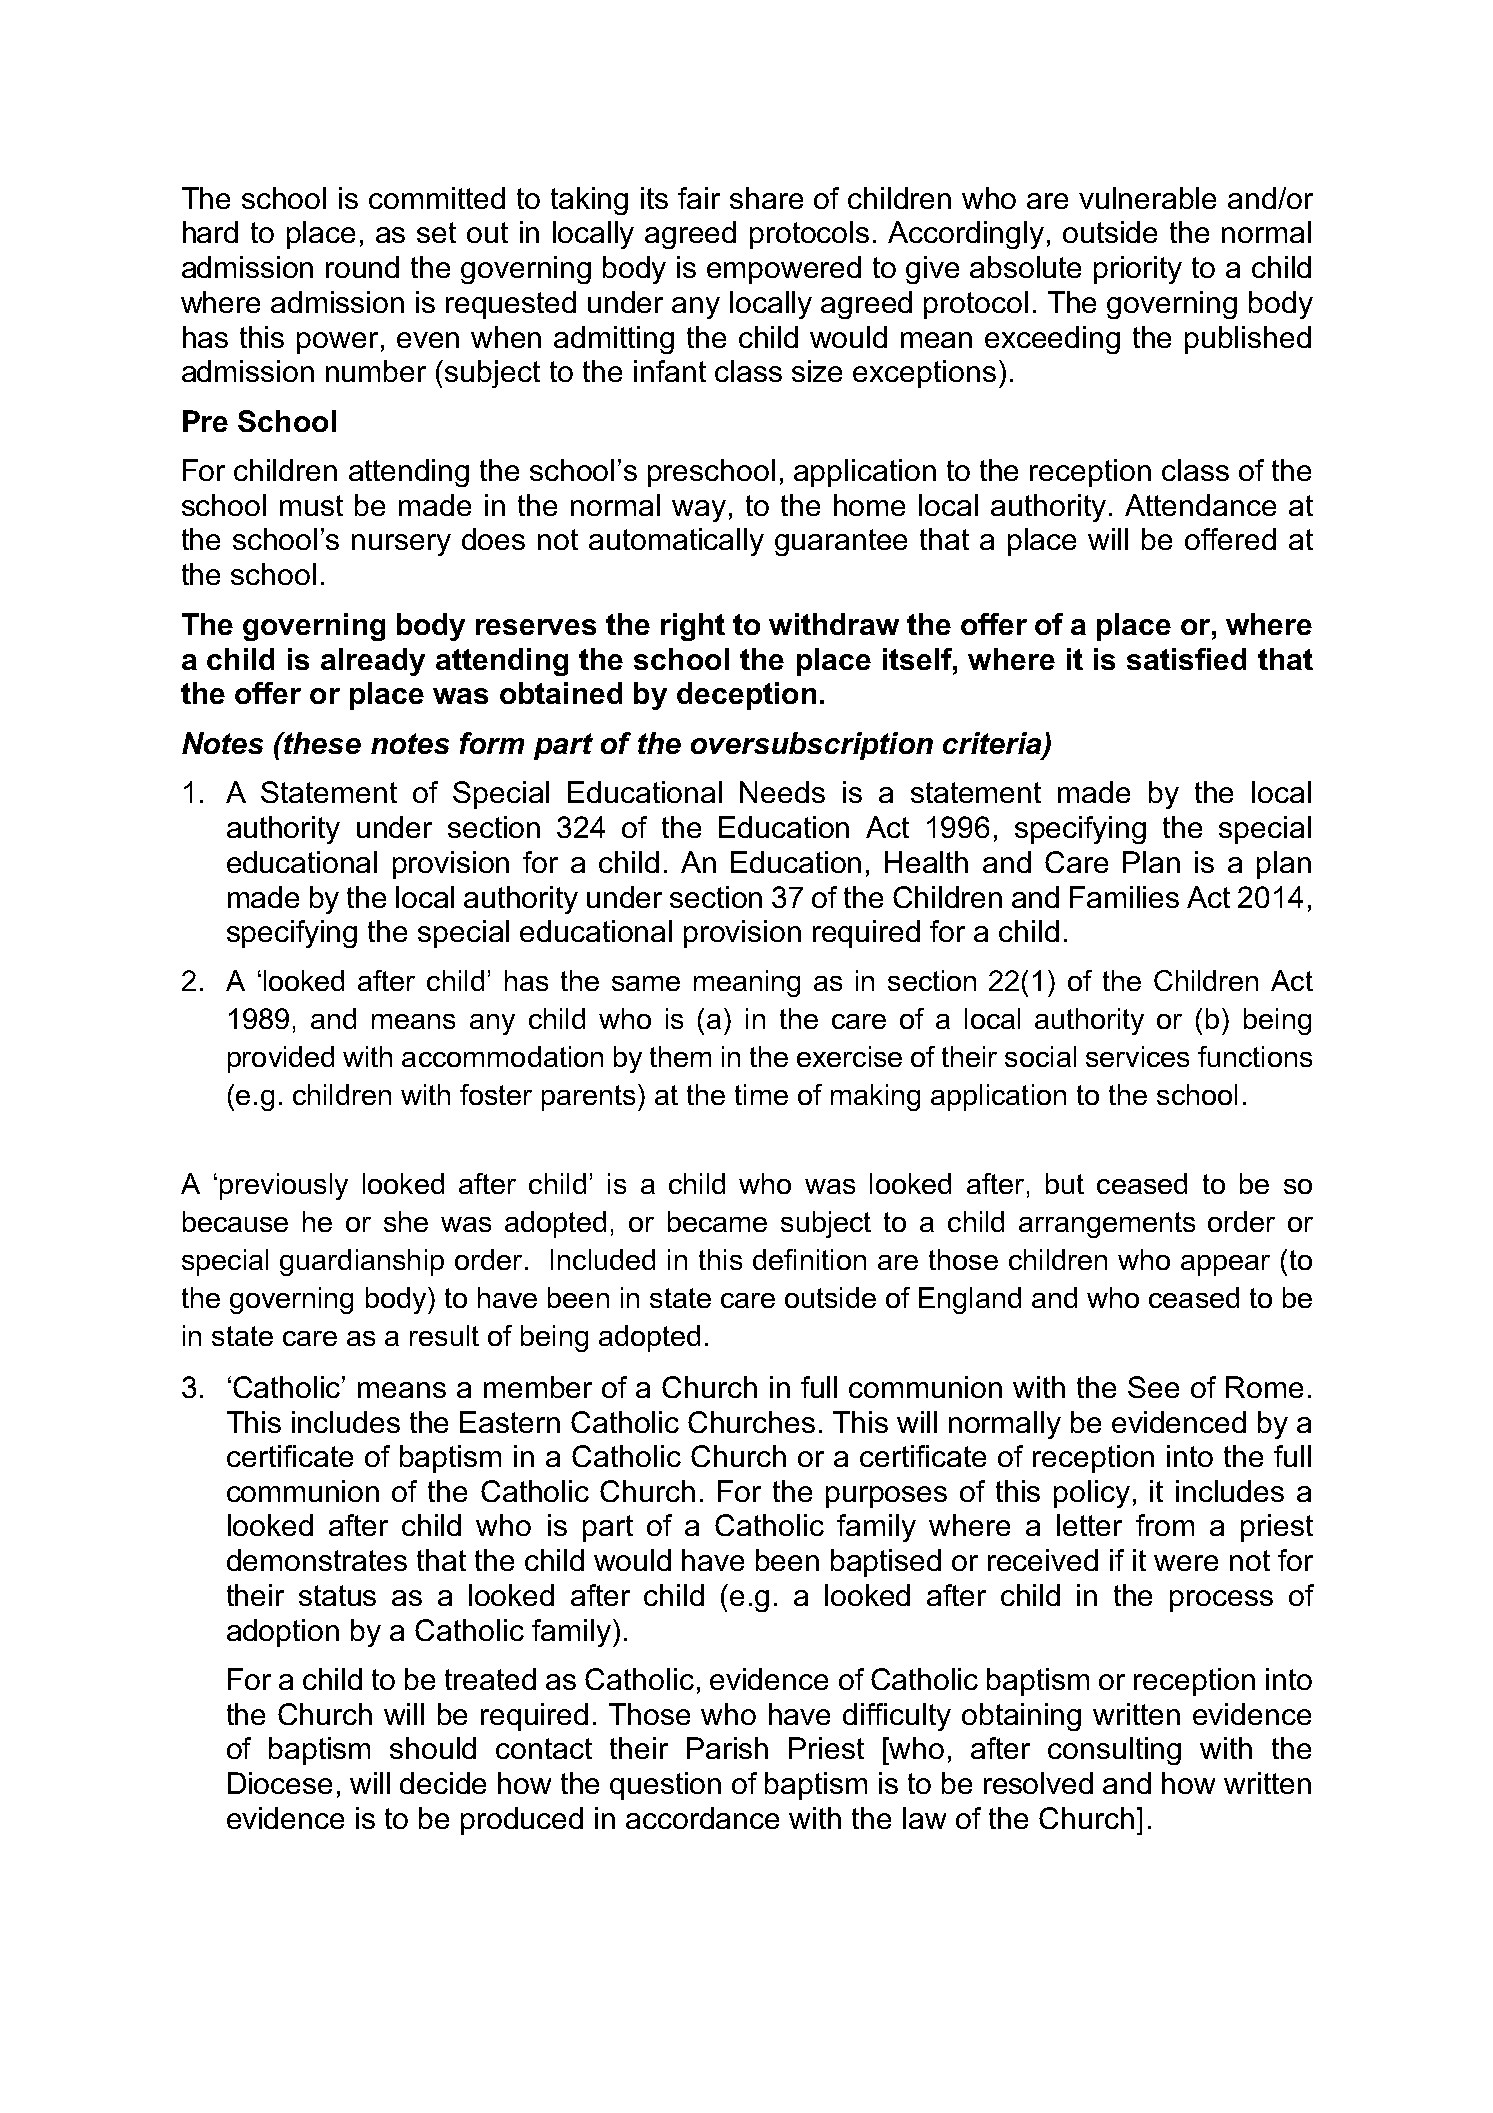 The height and width of the screenshot is (2113, 1493). I want to click on them, so click(680, 1056).
